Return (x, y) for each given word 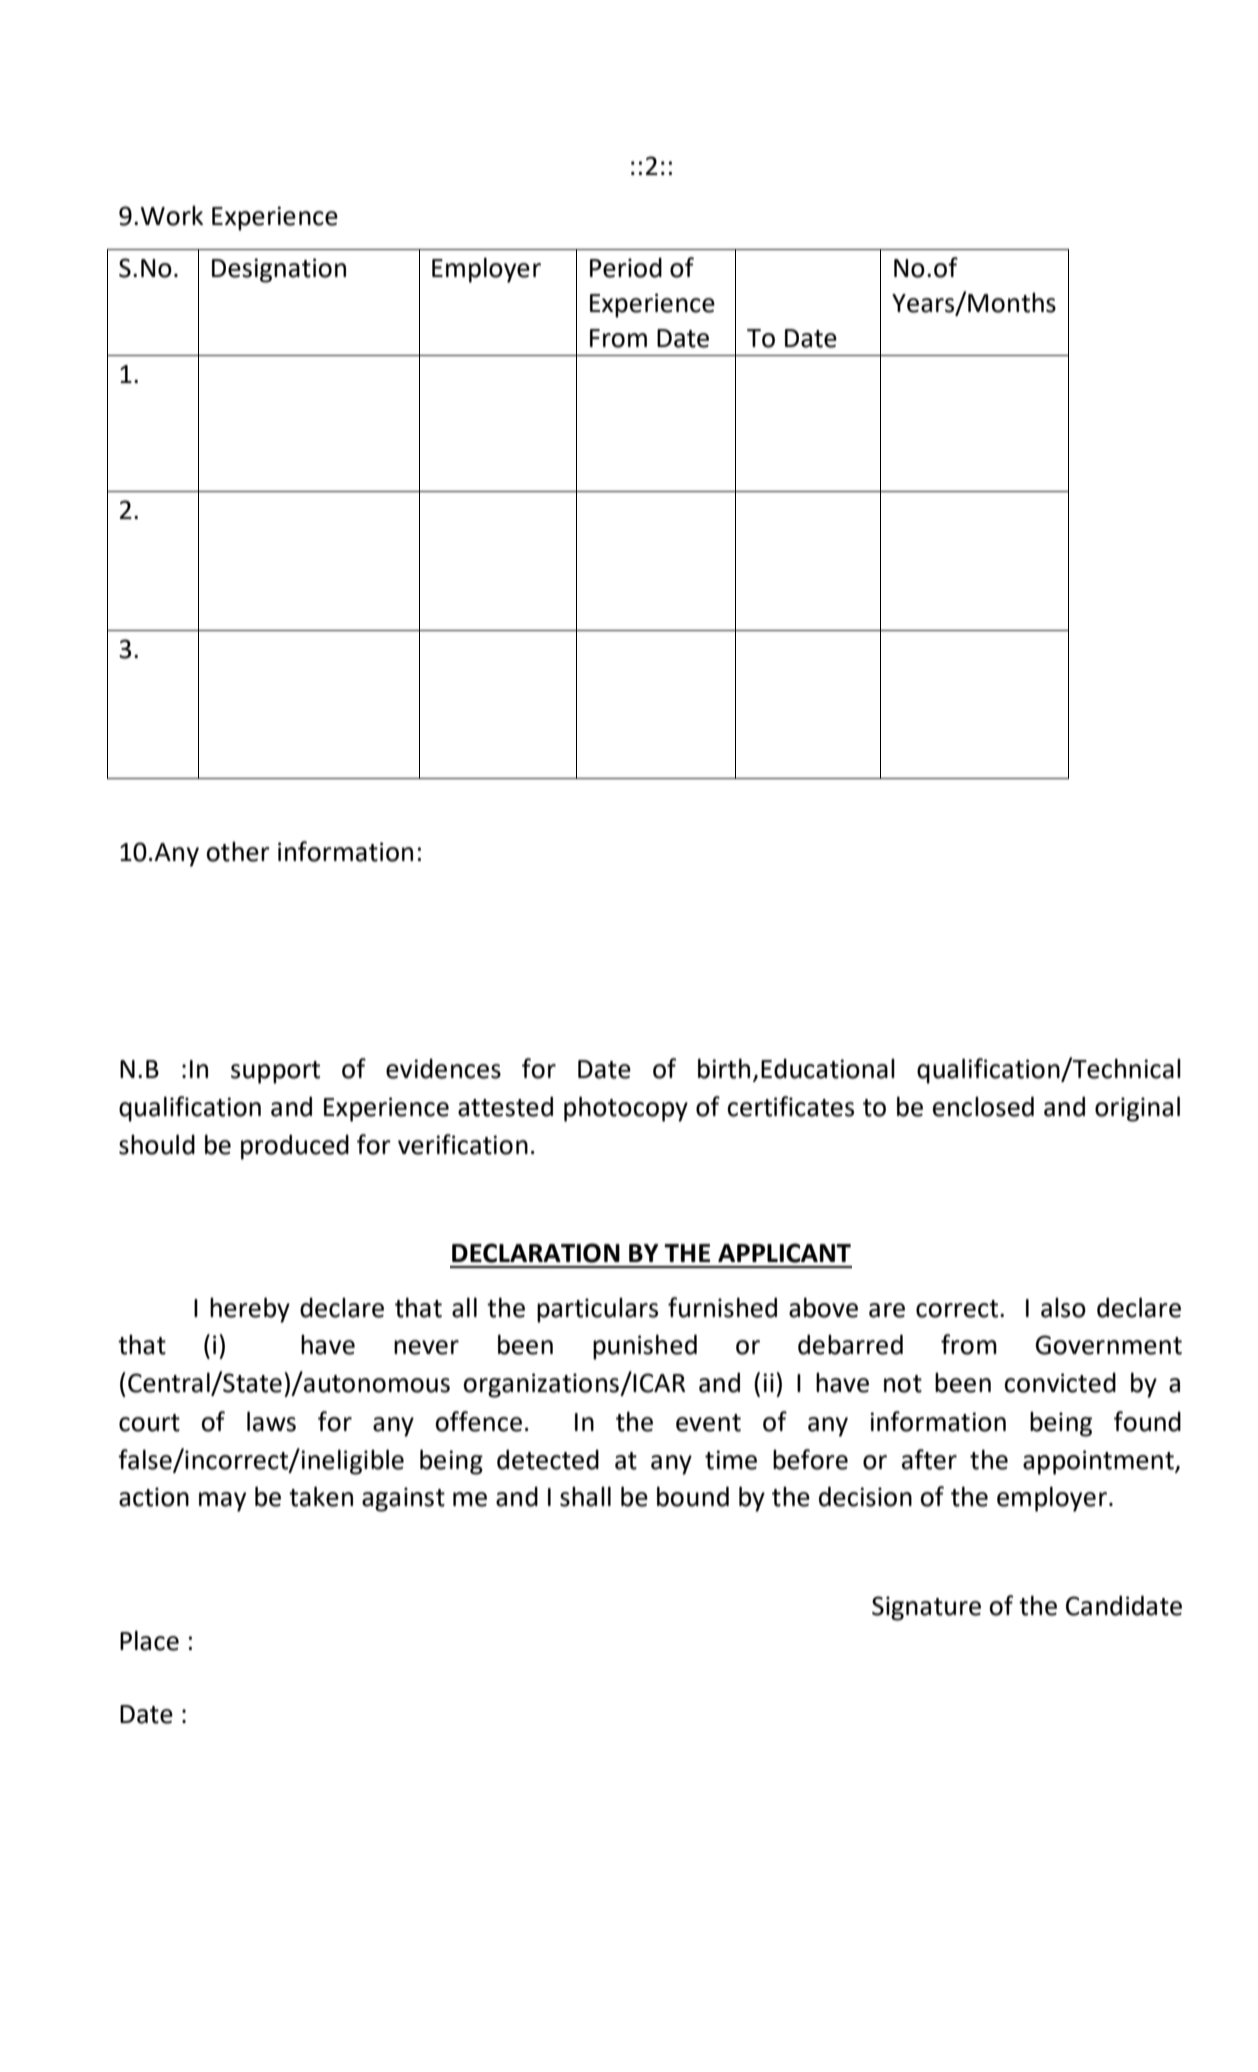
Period (626, 267)
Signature (926, 1608)
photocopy (626, 1109)
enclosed (983, 1106)
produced (295, 1147)
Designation (279, 270)
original (1137, 1109)
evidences (443, 1068)
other (238, 851)
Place (149, 1640)
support (275, 1072)
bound (693, 1496)
